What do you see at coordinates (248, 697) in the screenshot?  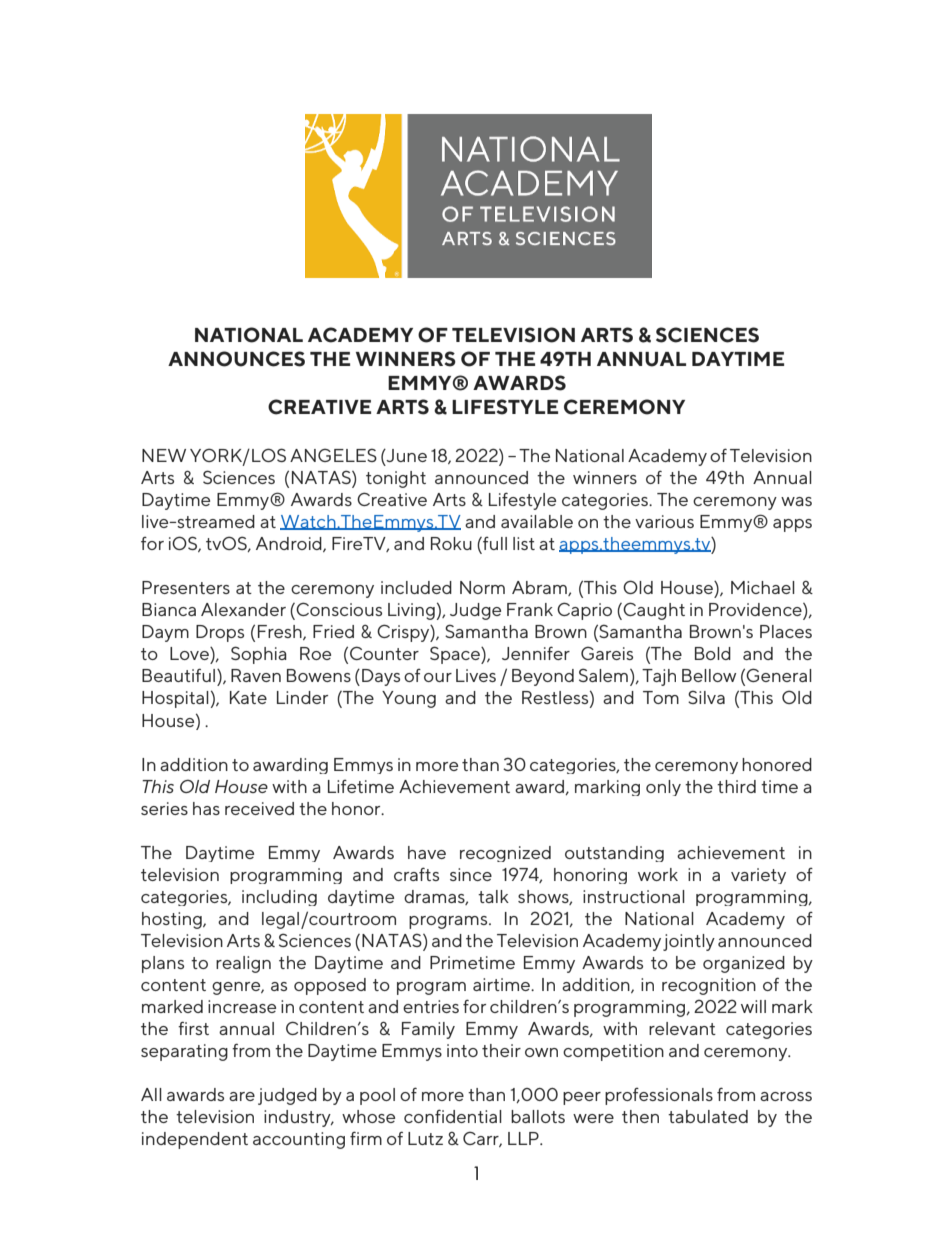 I see `Kate` at bounding box center [248, 697].
